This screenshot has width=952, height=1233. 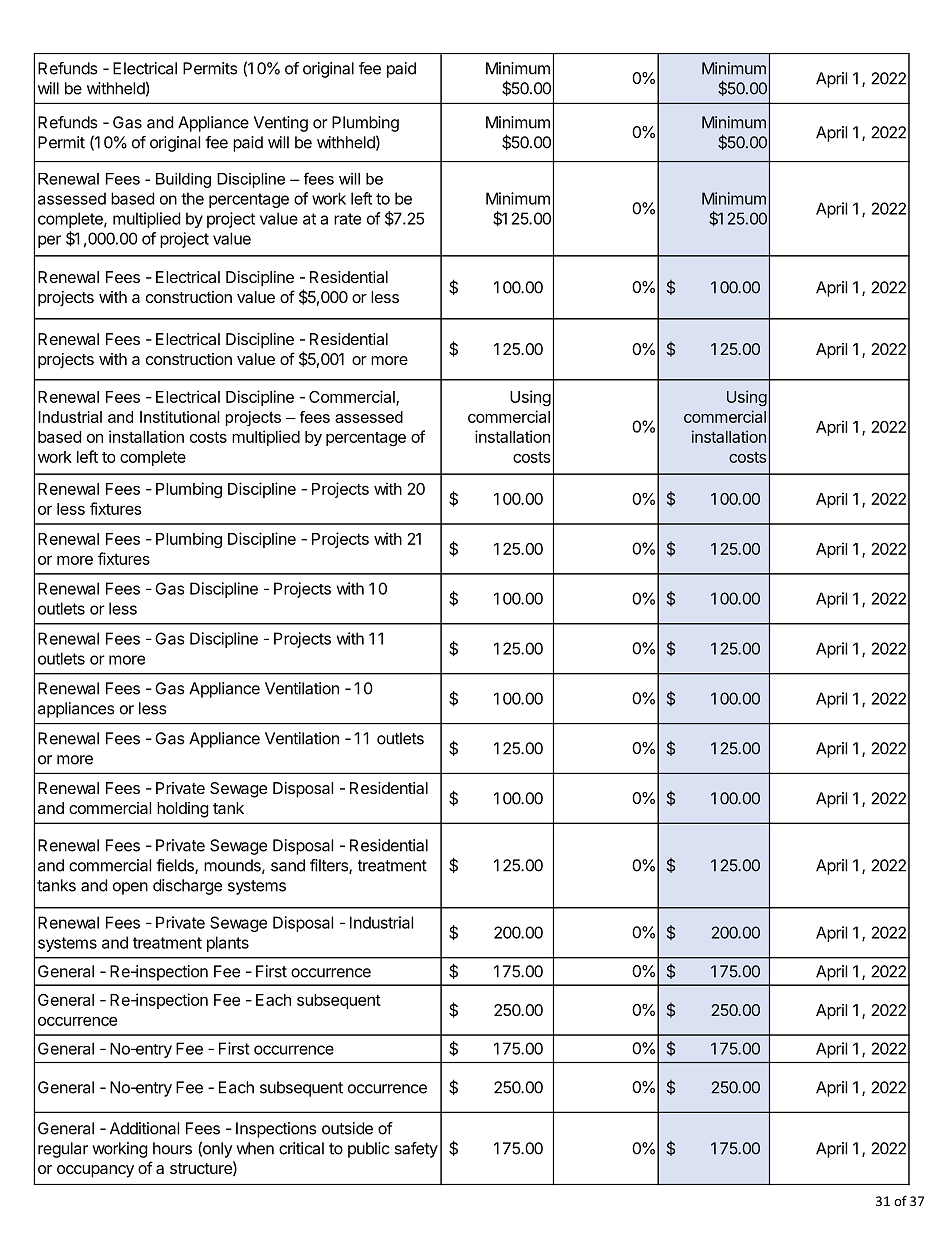 What do you see at coordinates (281, 124) in the screenshot?
I see `Venting` at bounding box center [281, 124].
